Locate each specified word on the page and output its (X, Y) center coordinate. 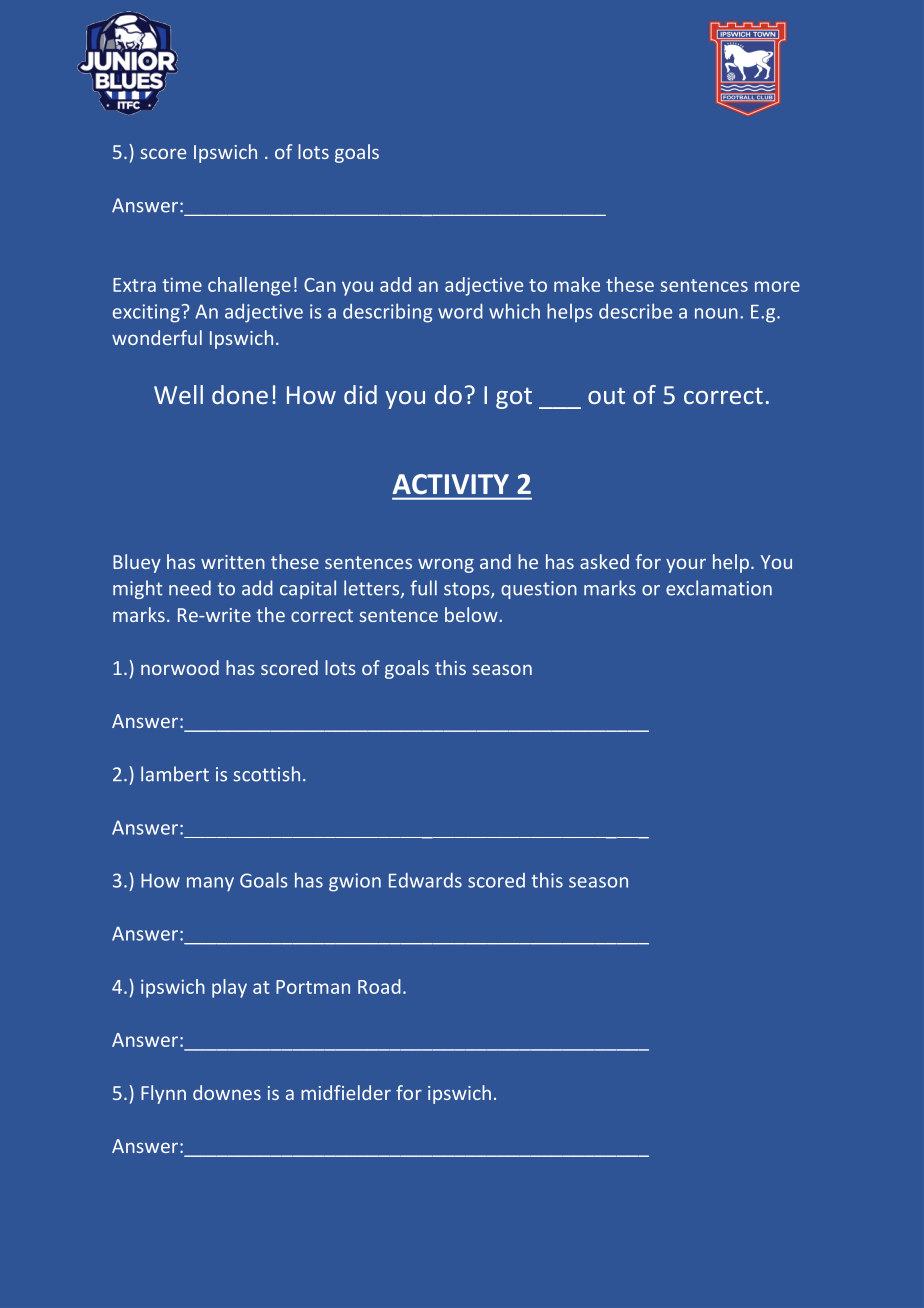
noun (716, 313)
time (182, 284)
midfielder (346, 1092)
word (460, 311)
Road (379, 986)
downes (227, 1092)
